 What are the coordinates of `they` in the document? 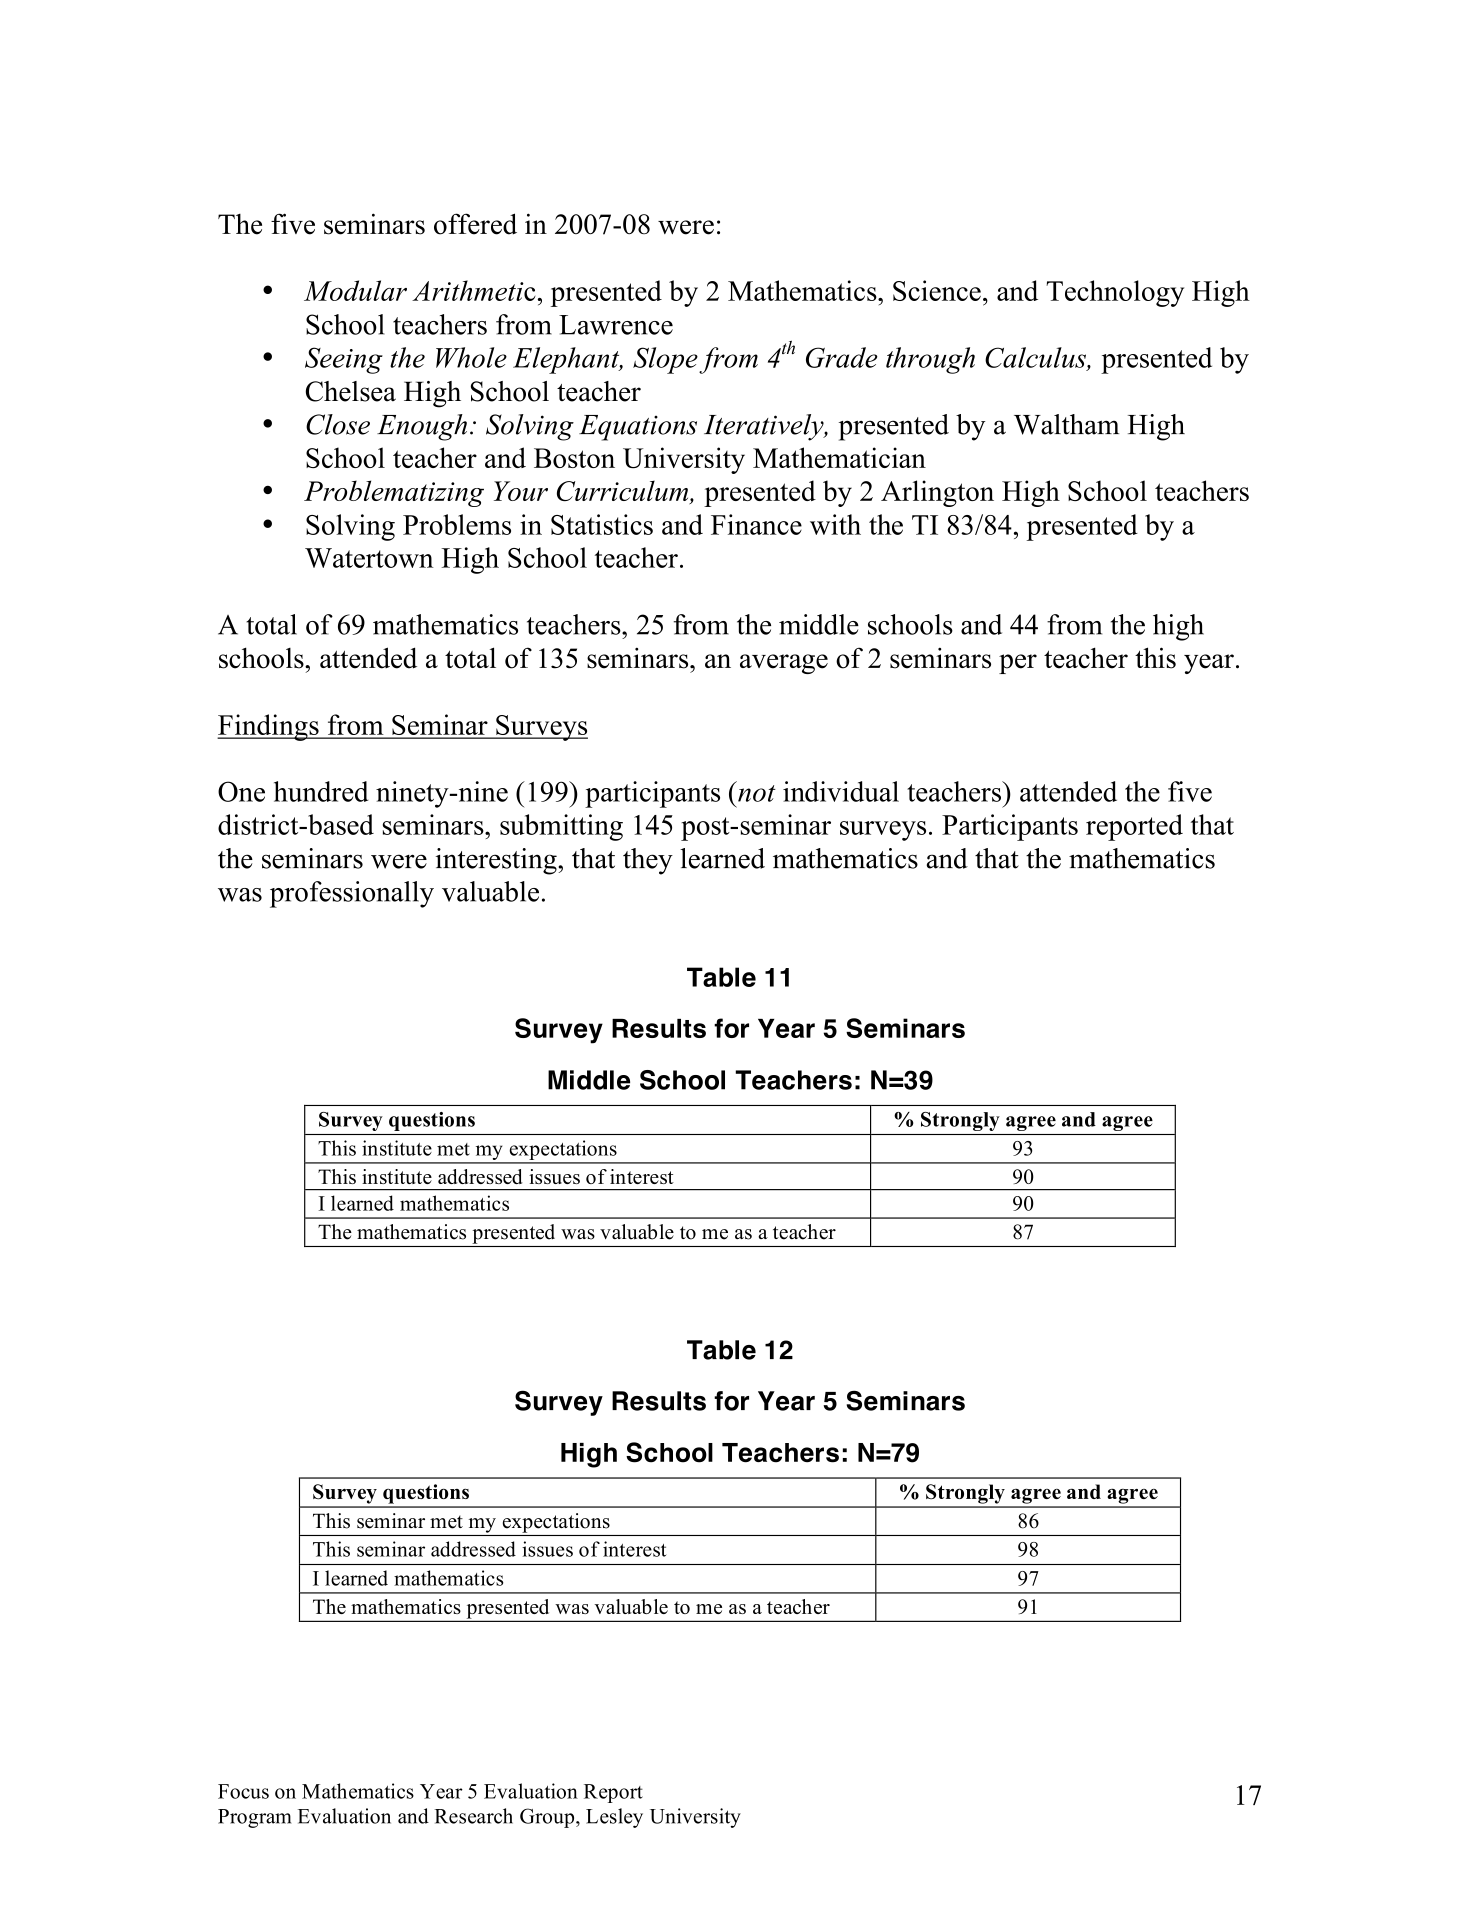 It's located at (648, 861).
